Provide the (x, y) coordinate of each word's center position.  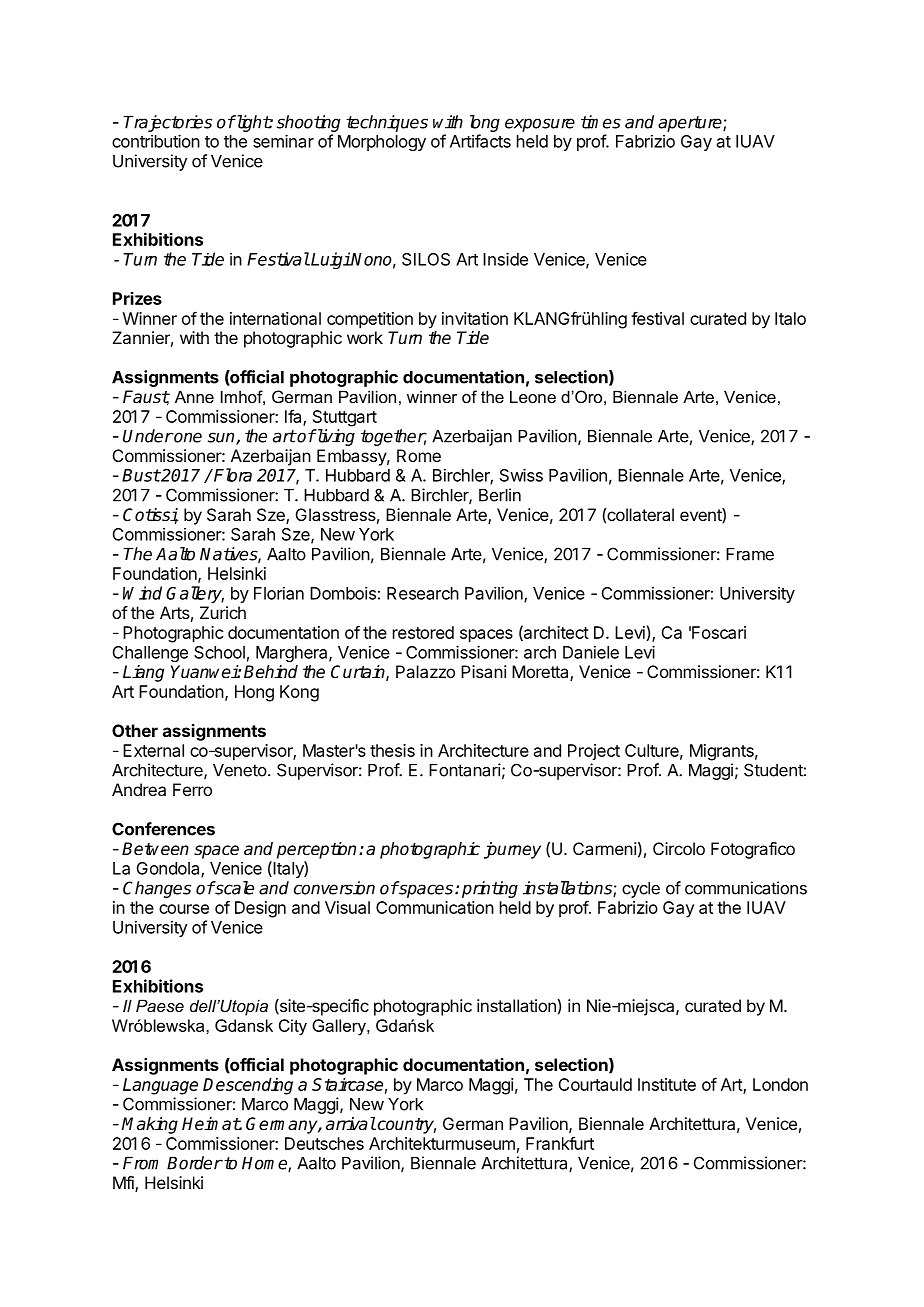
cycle (641, 890)
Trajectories (167, 123)
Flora (232, 475)
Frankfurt (560, 1143)
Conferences (163, 829)
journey (512, 850)
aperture (691, 124)
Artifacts (480, 141)
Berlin (500, 495)
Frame (750, 554)
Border (195, 1163)
